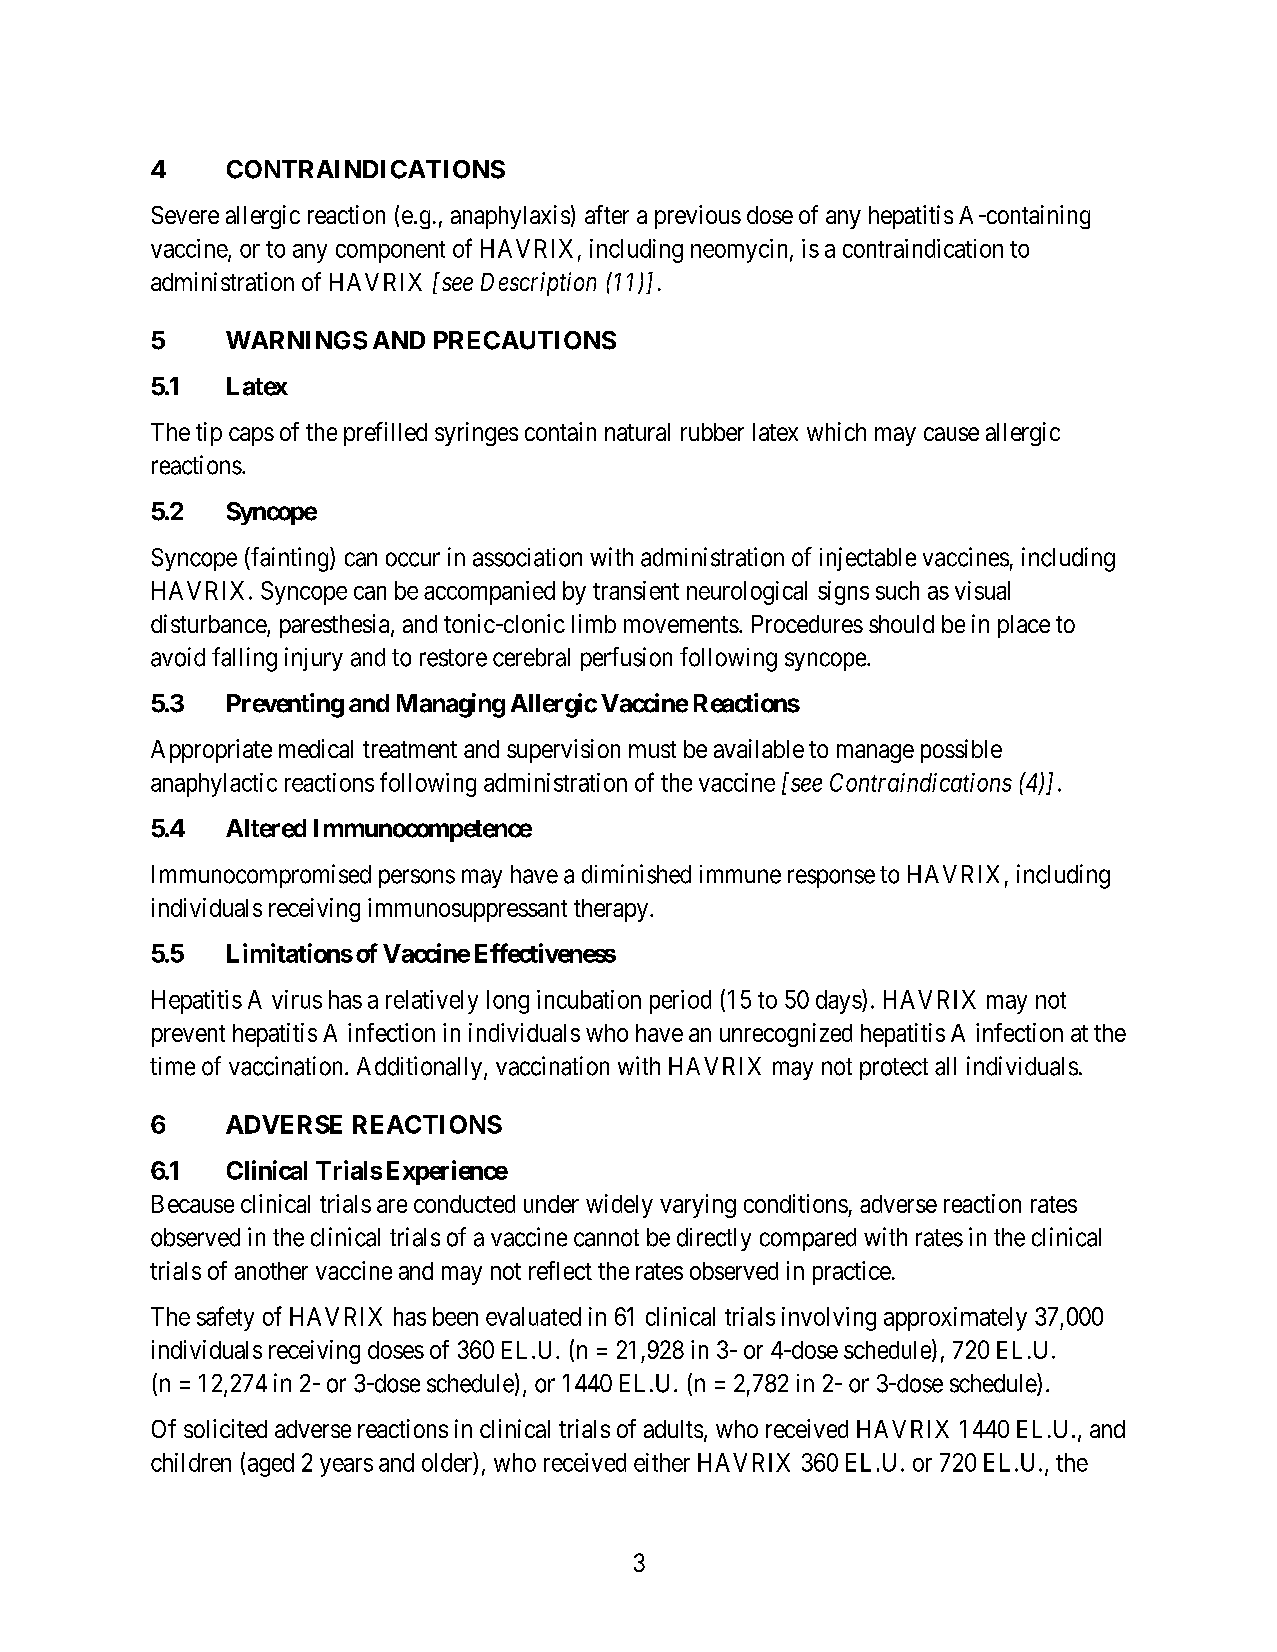 This screenshot has height=1652, width=1277. I want to click on fainting, so click(290, 559).
